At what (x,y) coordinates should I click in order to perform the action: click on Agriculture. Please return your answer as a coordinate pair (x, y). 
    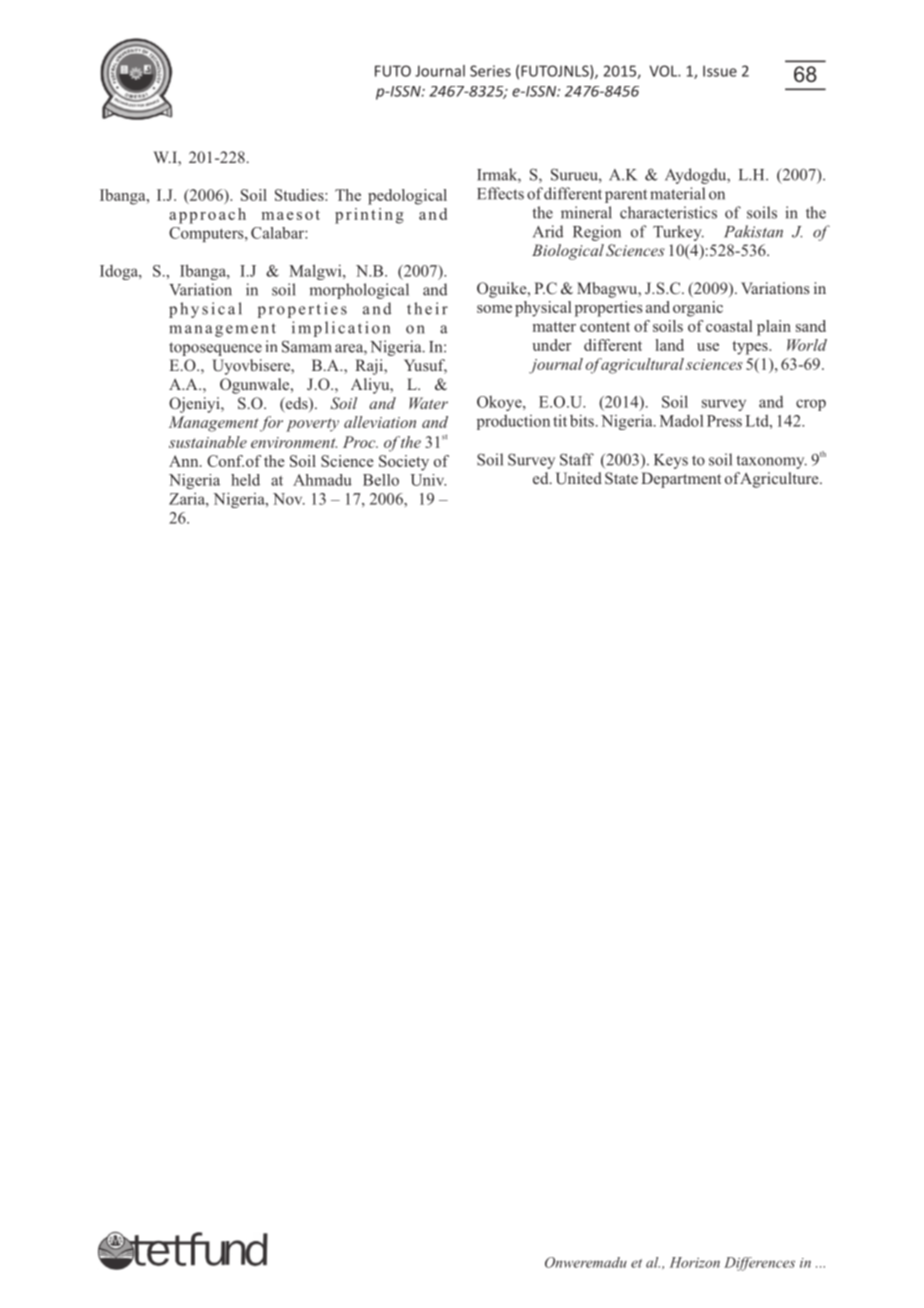
    Looking at the image, I should click on (780, 480).
